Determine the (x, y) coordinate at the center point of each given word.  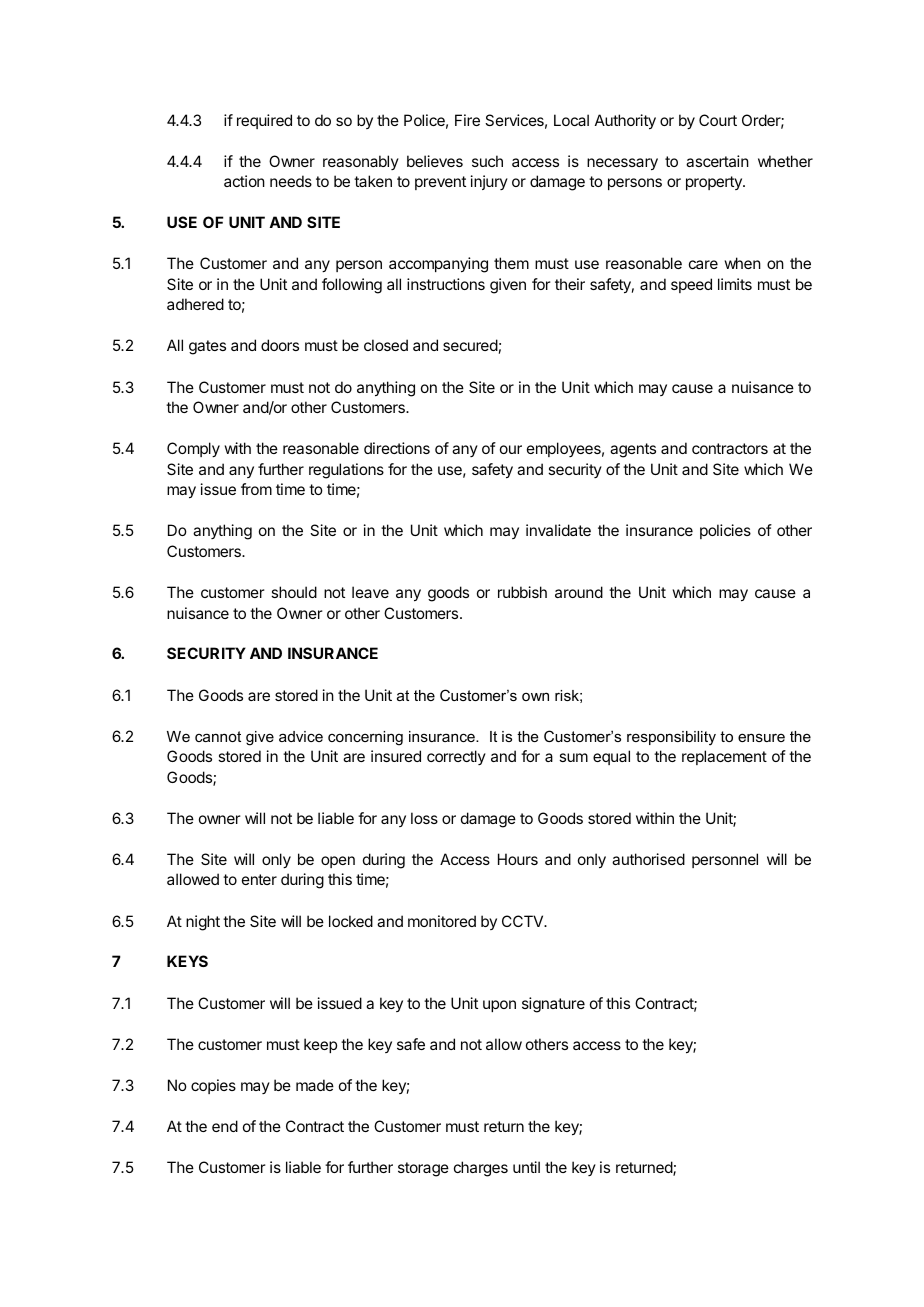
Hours (518, 859)
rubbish (522, 592)
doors (280, 345)
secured (470, 345)
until (526, 1167)
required (264, 121)
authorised (648, 859)
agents (633, 450)
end (225, 1126)
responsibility (671, 738)
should (294, 592)
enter (259, 879)
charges (481, 1169)
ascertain (717, 161)
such (487, 161)
